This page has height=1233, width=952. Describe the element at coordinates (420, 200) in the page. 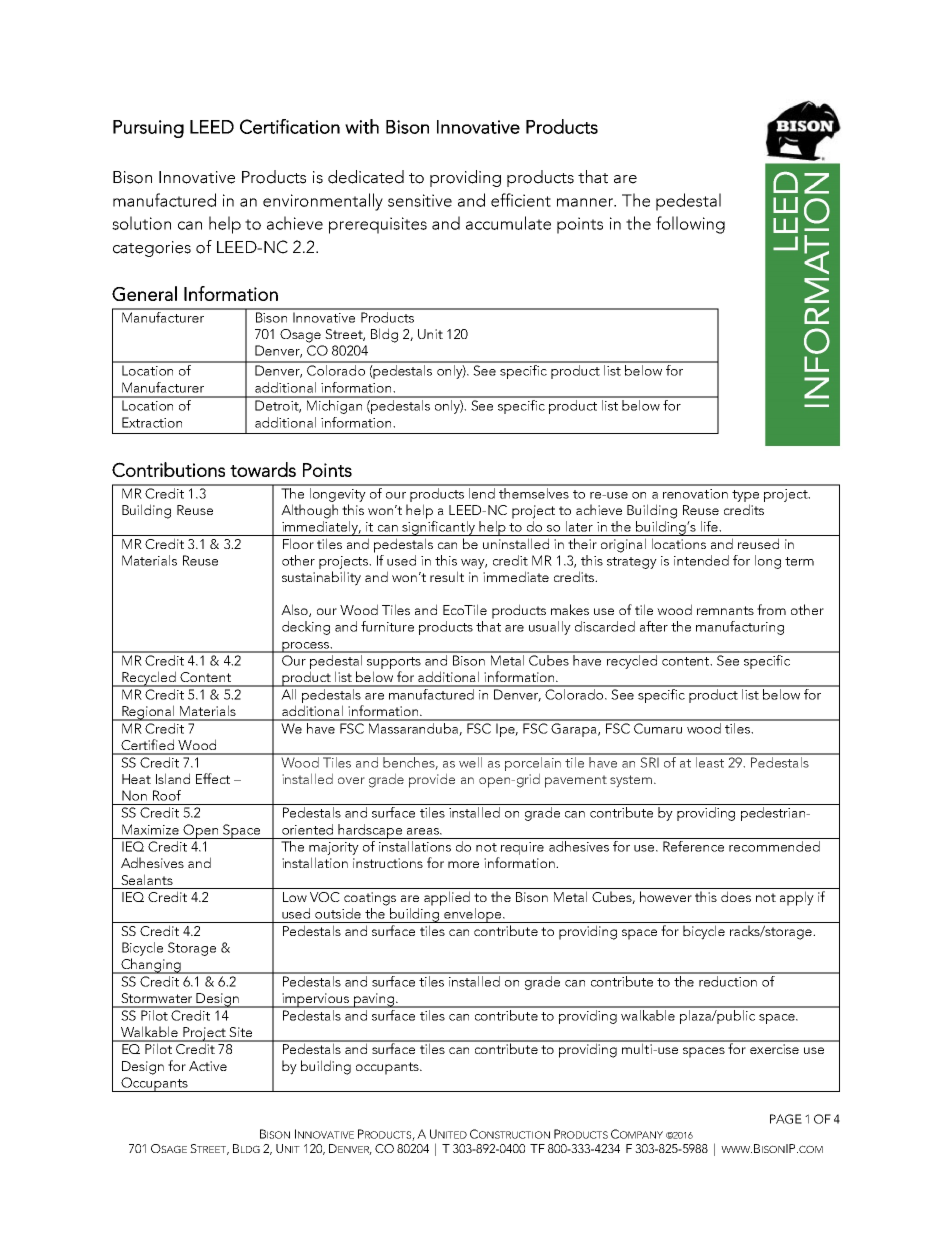

I see `sensitive` at that location.
